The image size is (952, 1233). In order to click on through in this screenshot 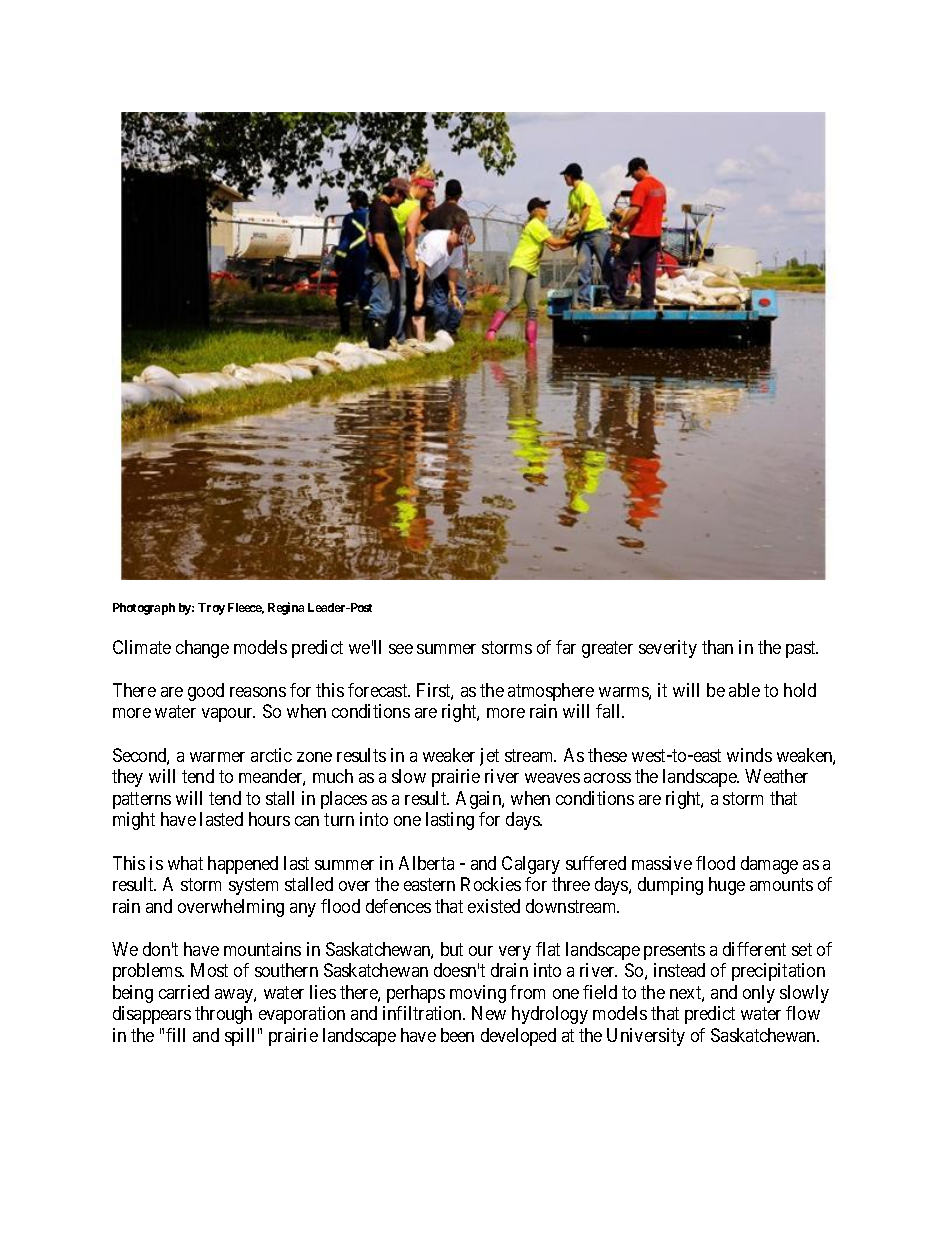, I will do `click(223, 1015)`.
